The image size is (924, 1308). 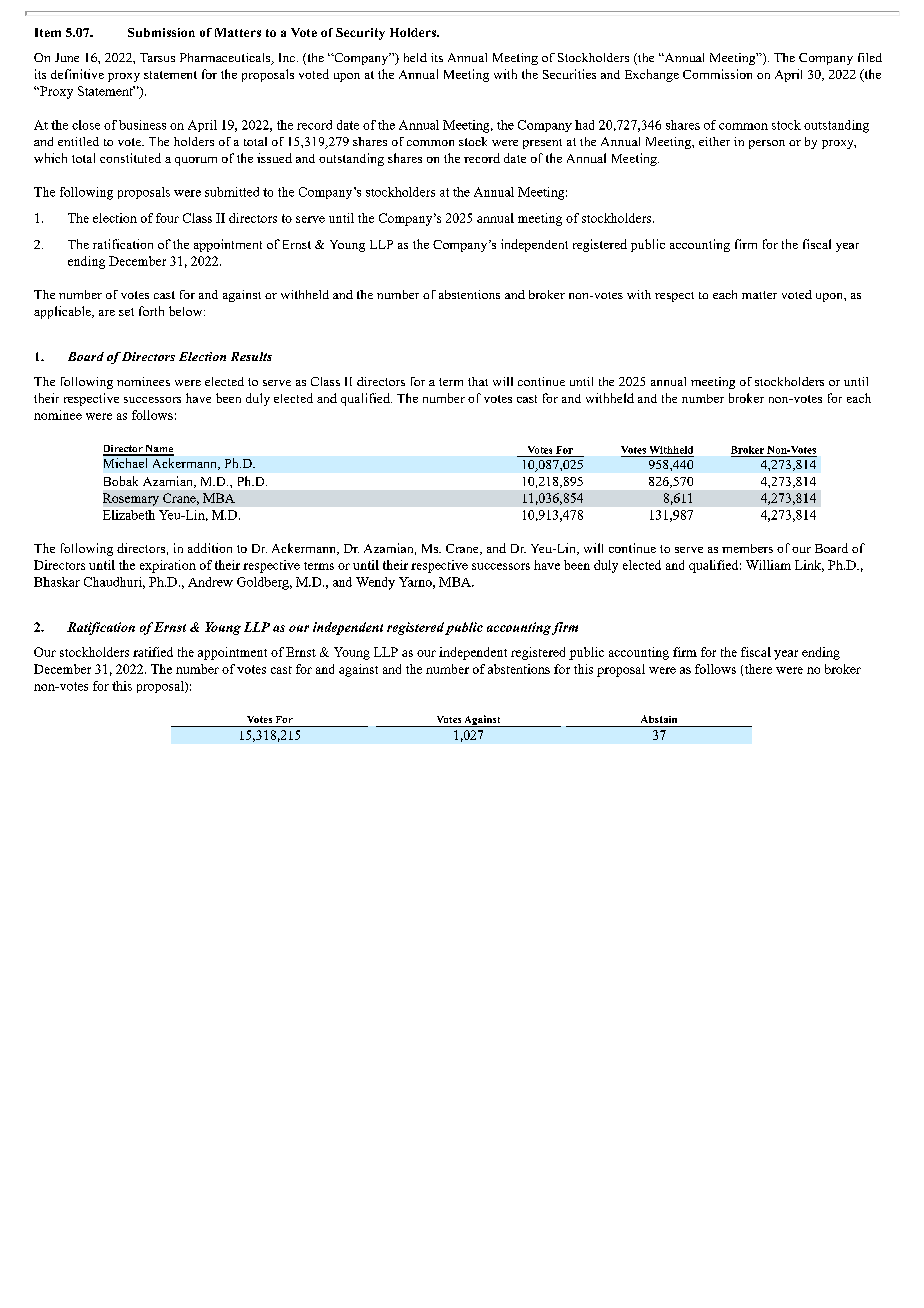 I want to click on Tarsus, so click(x=157, y=57).
